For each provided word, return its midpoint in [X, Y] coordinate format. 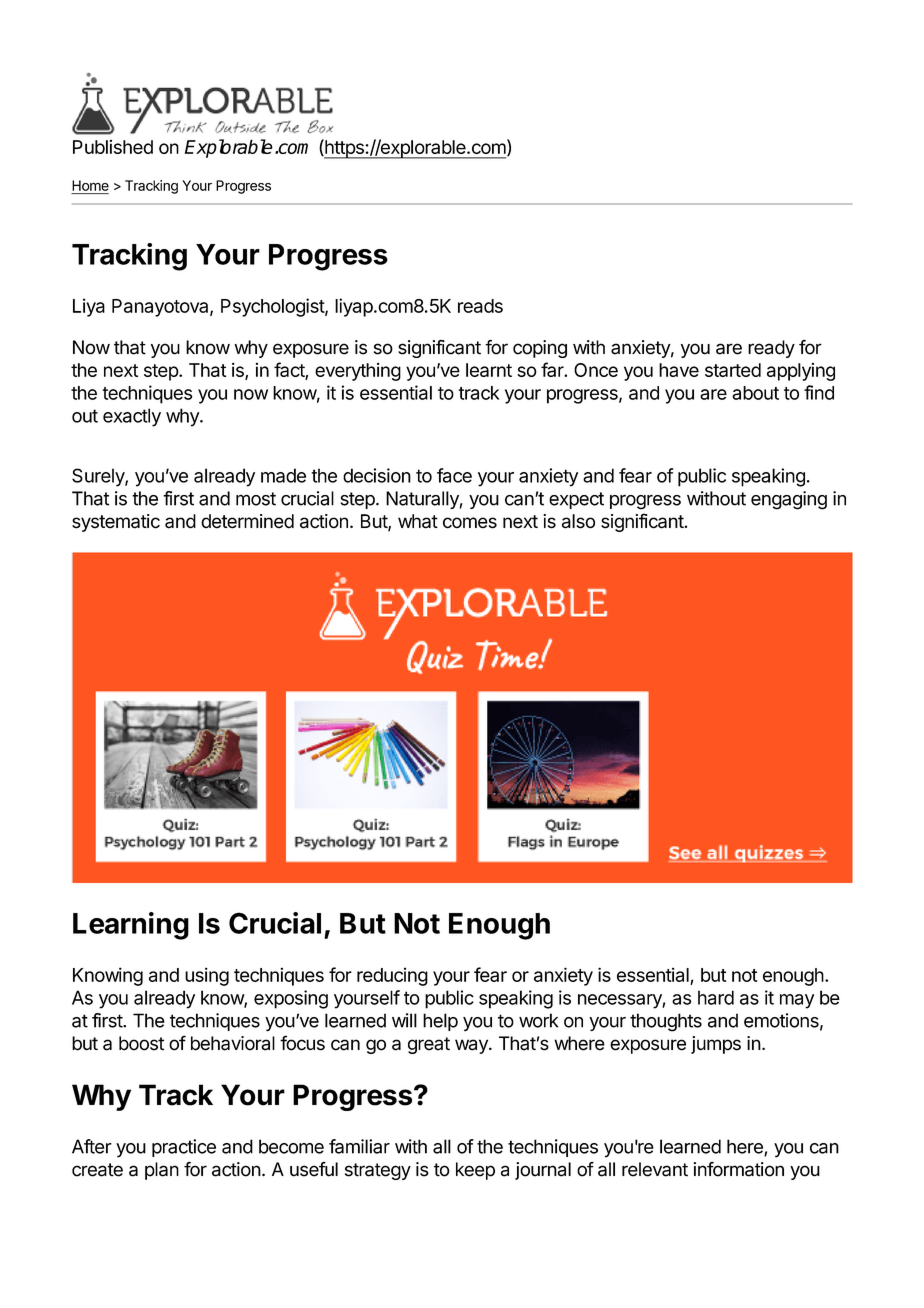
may [797, 1001]
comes [470, 523]
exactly [132, 417]
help [440, 1022]
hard [716, 997]
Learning [131, 926]
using [207, 976]
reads [480, 306]
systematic [116, 523]
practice [184, 1148]
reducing [392, 976]
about [755, 393]
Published [113, 147]
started [733, 370]
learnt [489, 370]
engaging [789, 500]
